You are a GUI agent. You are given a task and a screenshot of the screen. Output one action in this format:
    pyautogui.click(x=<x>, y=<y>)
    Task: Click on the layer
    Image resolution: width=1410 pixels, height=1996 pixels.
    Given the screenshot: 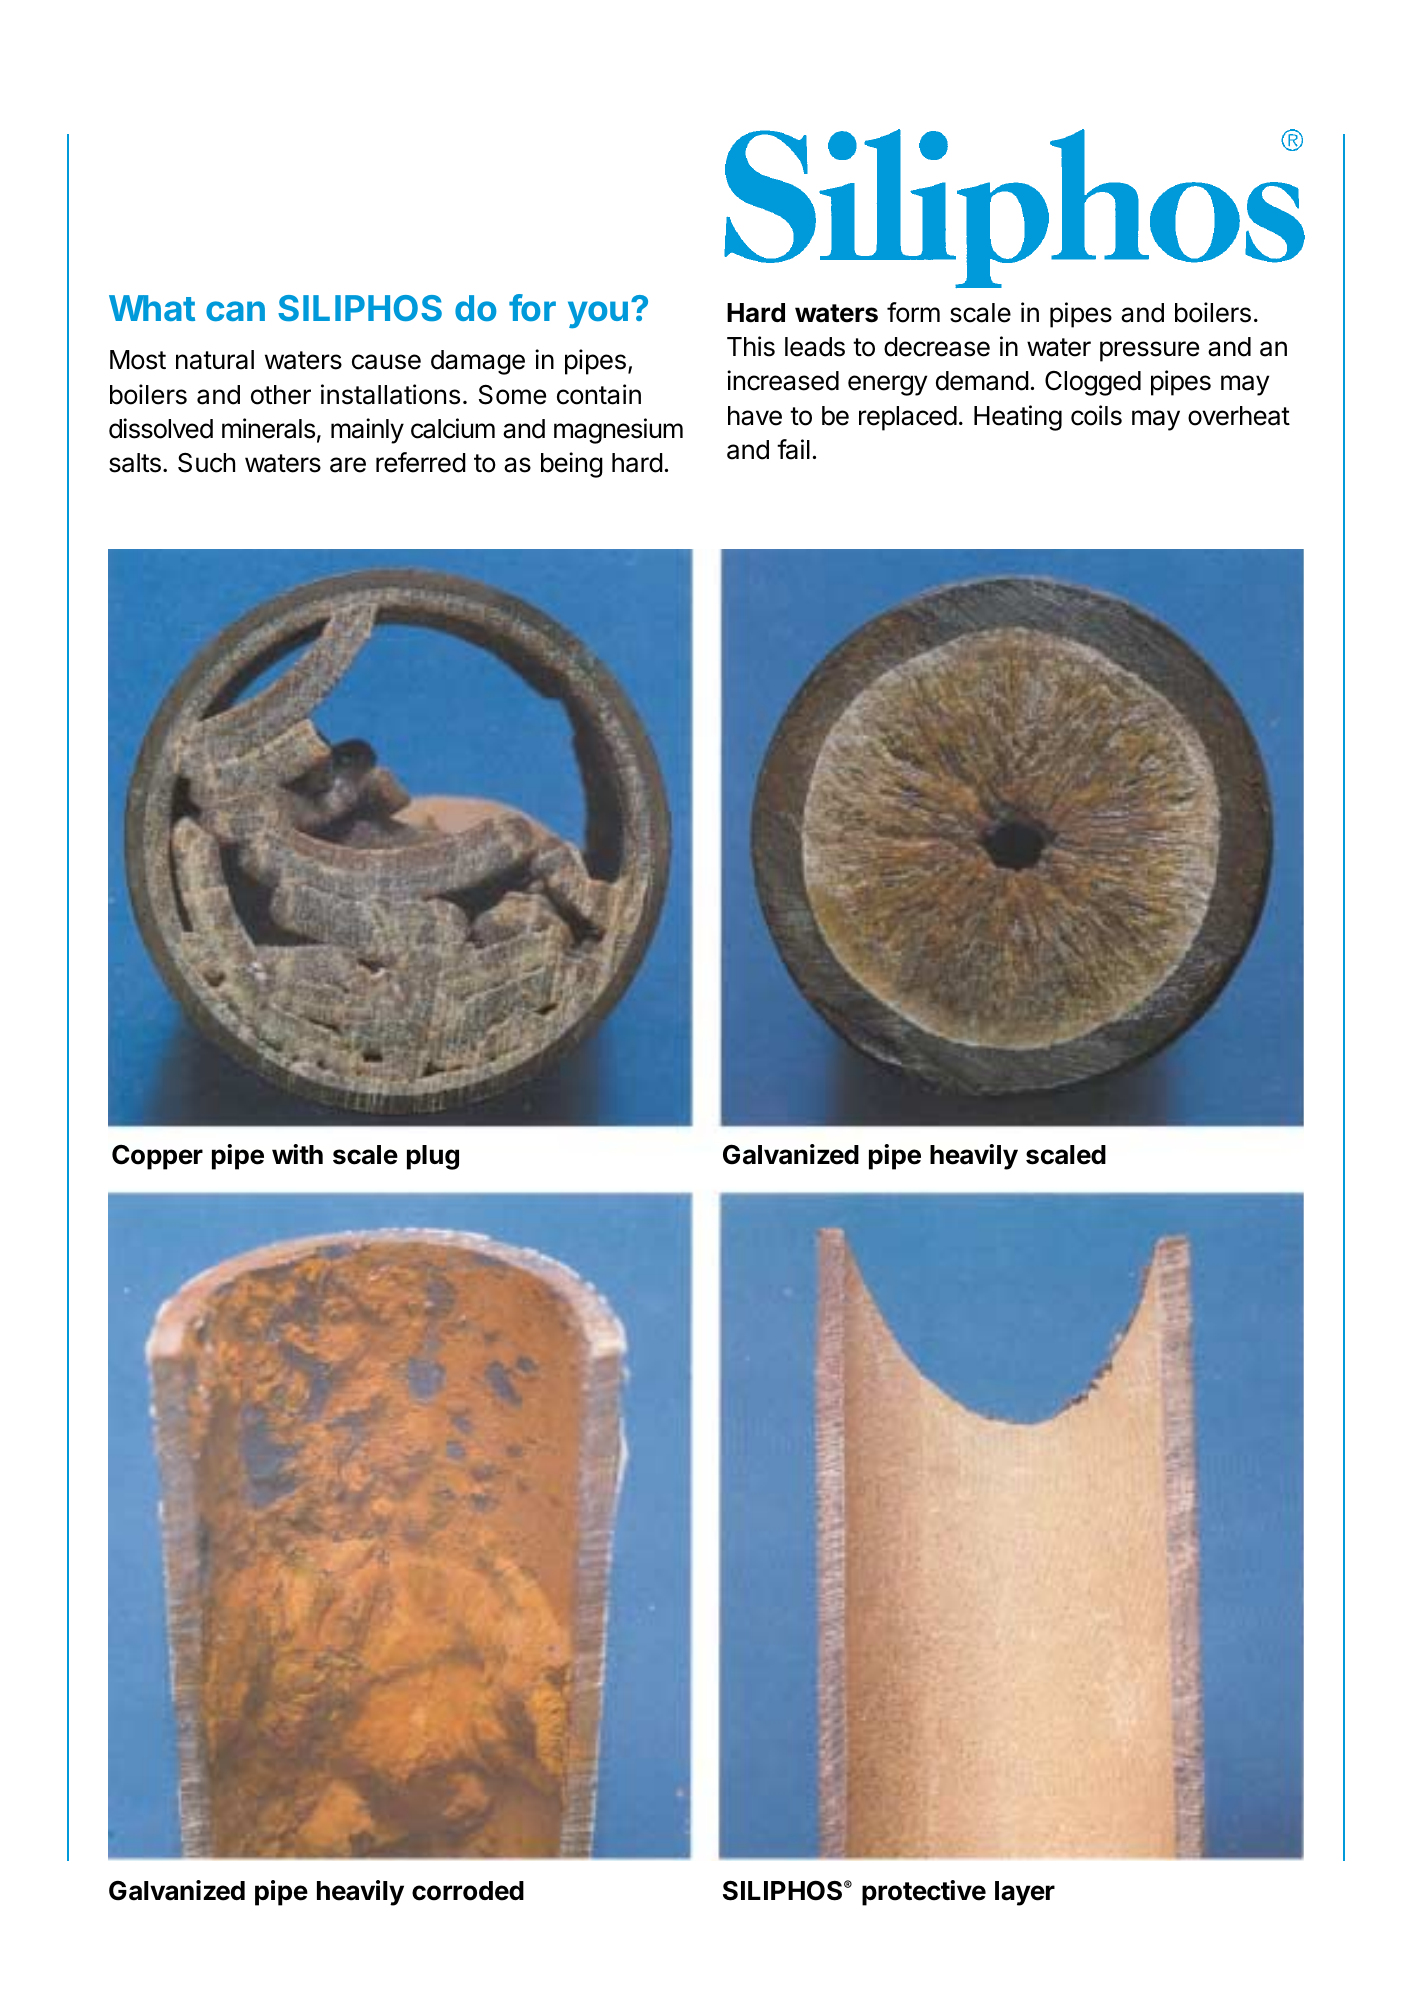 What is the action you would take?
    pyautogui.click(x=1025, y=1893)
